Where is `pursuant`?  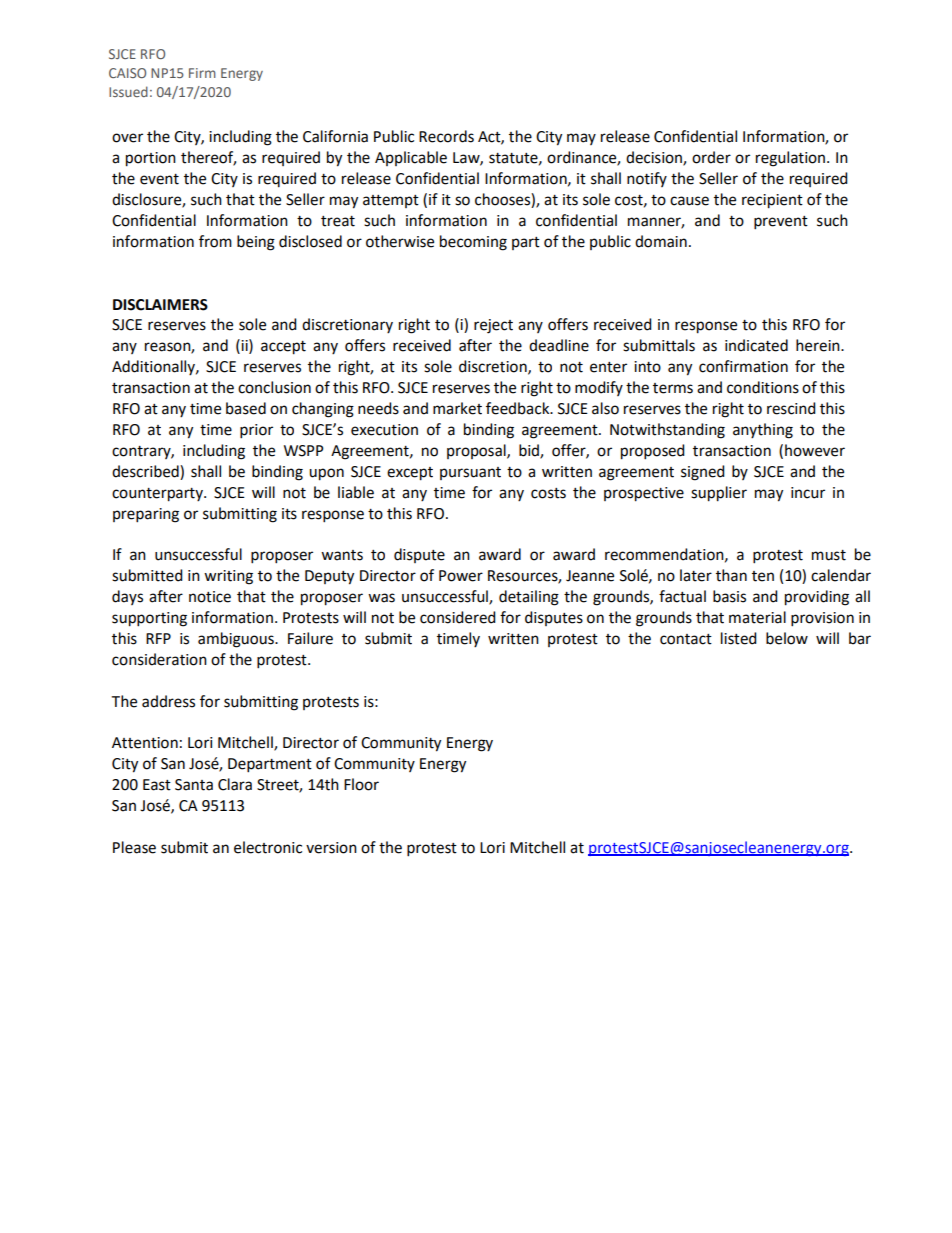 pursuant is located at coordinates (470, 473).
